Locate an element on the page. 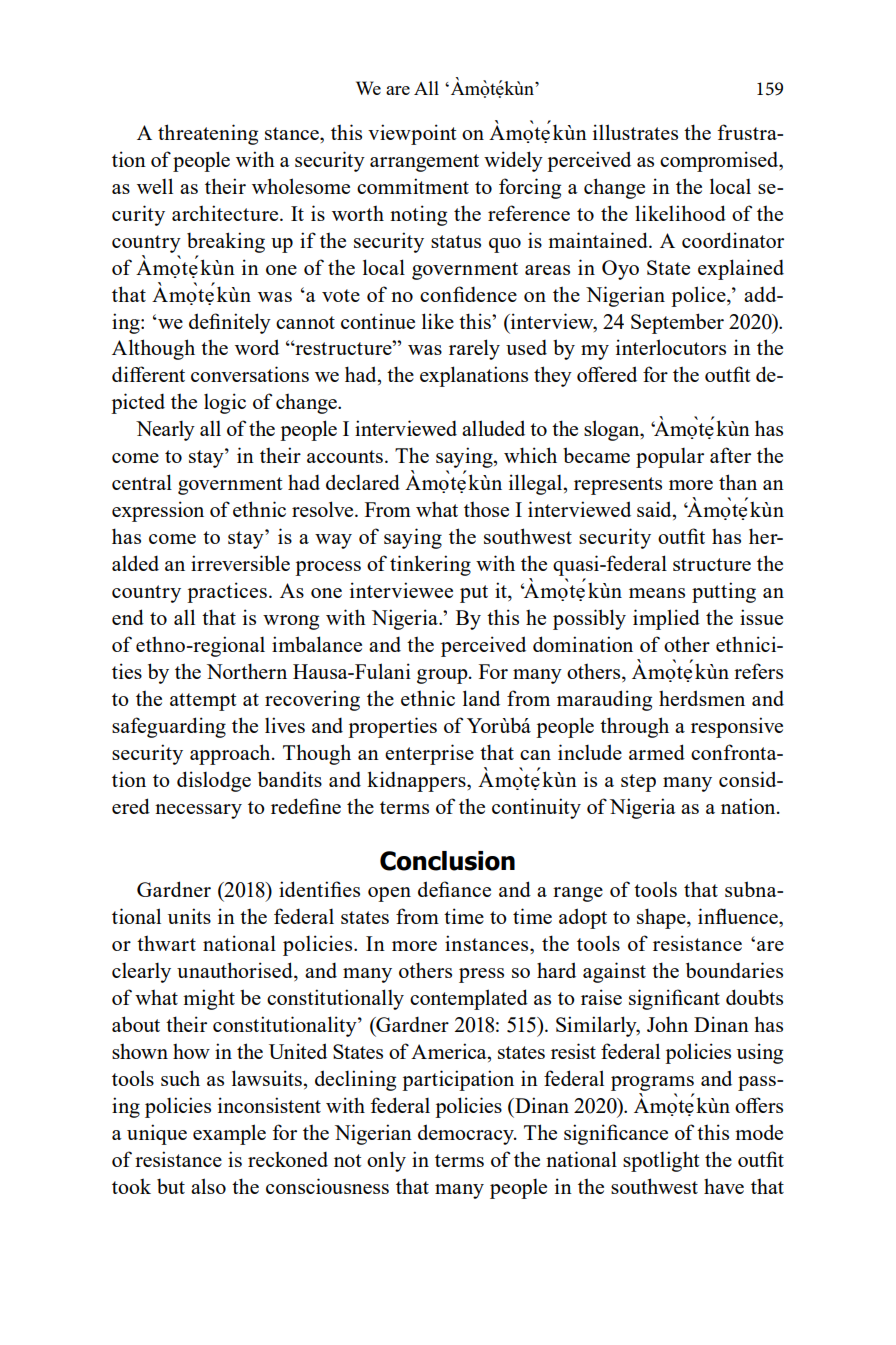  popular is located at coordinates (670, 457).
